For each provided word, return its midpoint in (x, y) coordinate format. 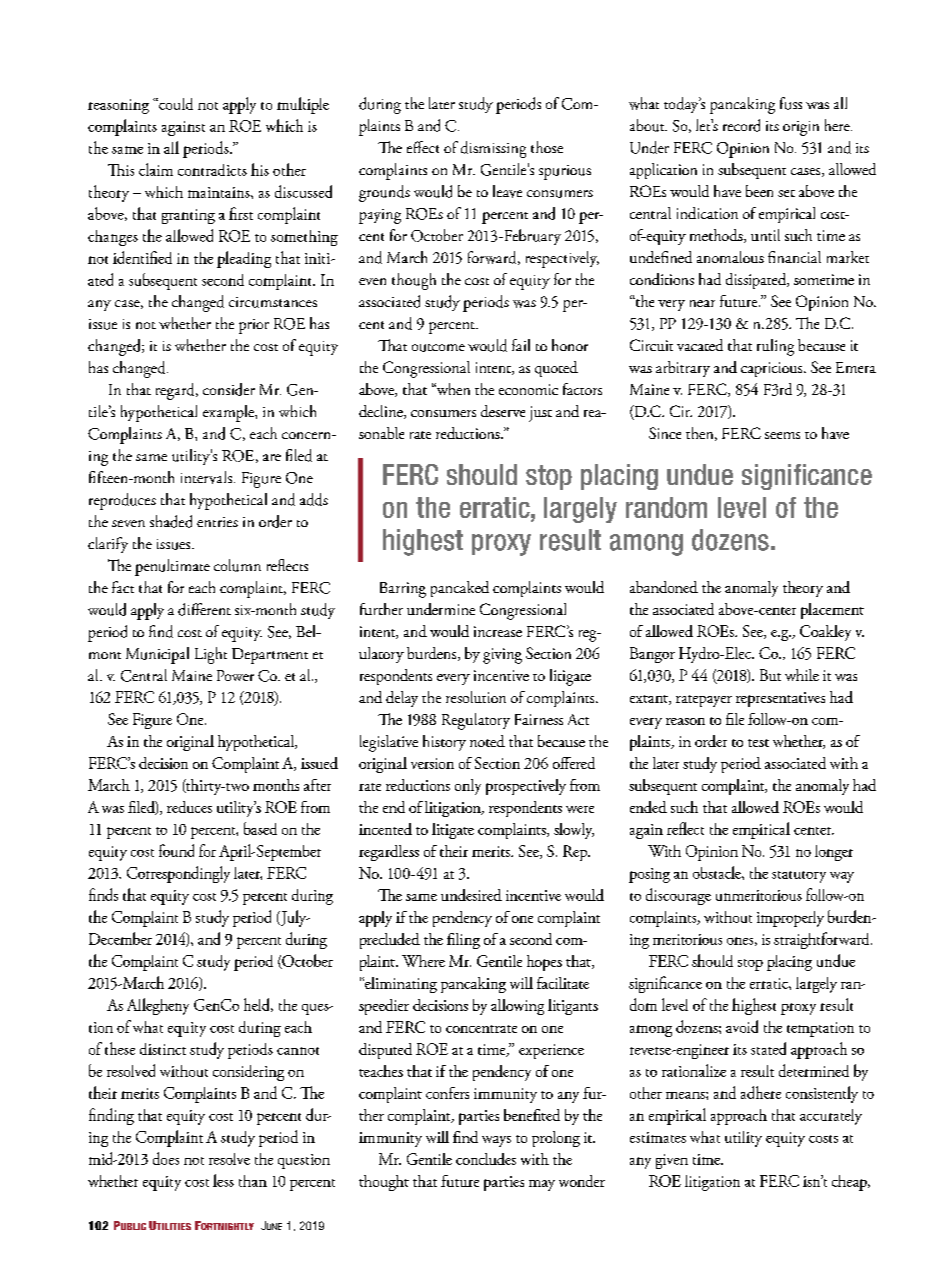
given (672, 1161)
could (175, 104)
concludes (486, 1159)
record (741, 125)
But (770, 675)
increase (498, 631)
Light (211, 655)
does (166, 1158)
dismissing (493, 149)
